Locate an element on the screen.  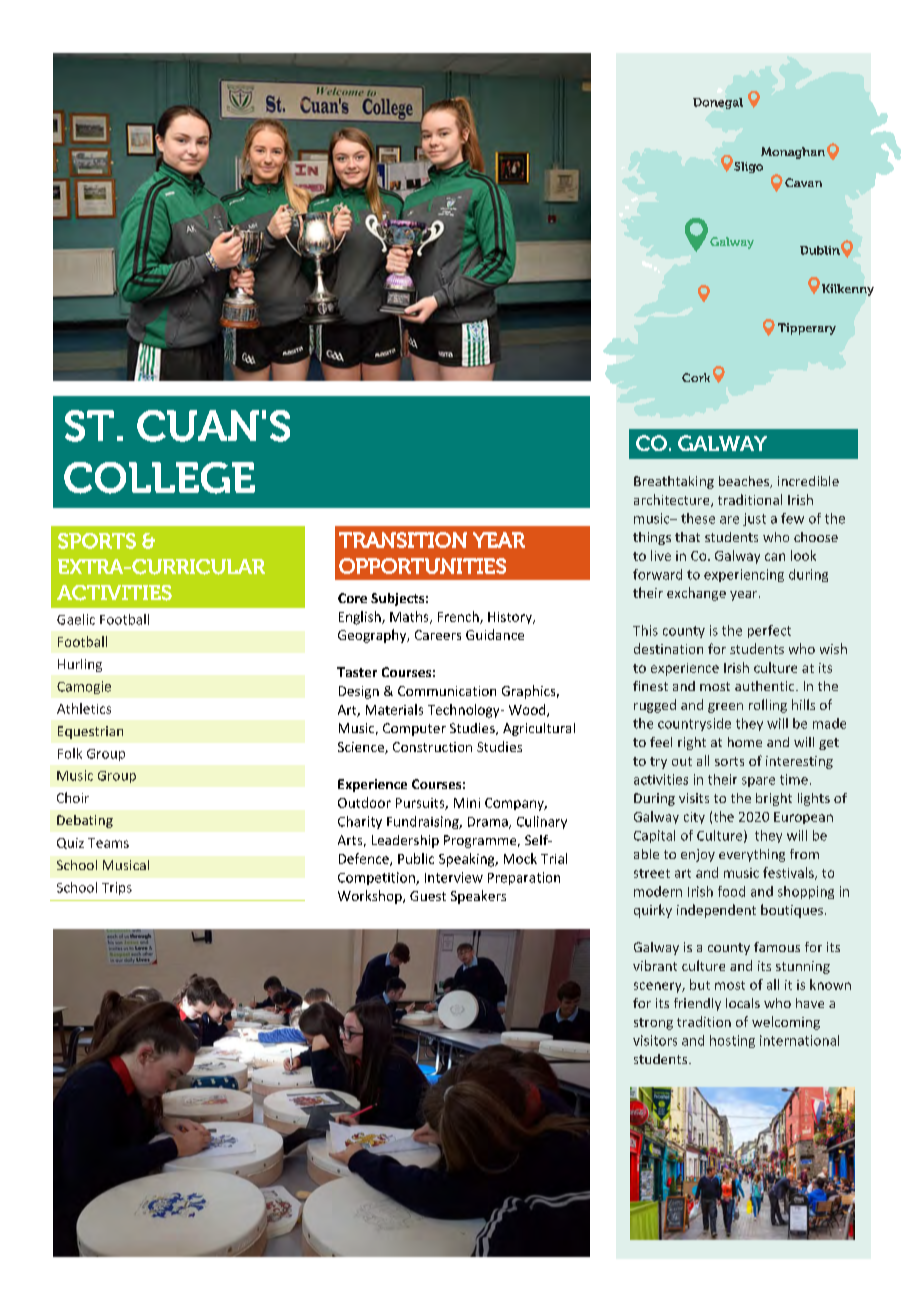
Trips is located at coordinates (117, 888).
